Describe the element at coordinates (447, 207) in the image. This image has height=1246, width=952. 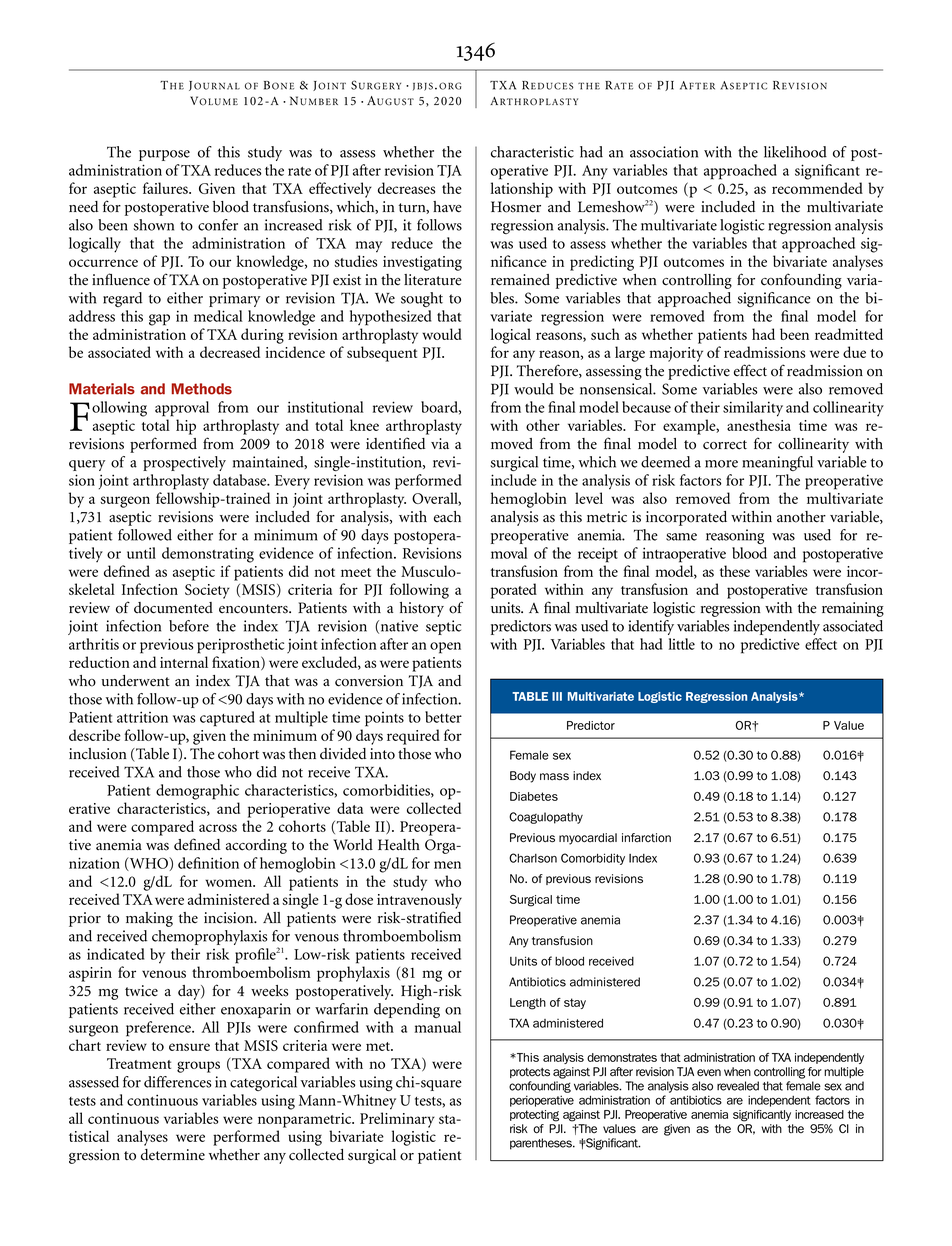
I see `have` at that location.
